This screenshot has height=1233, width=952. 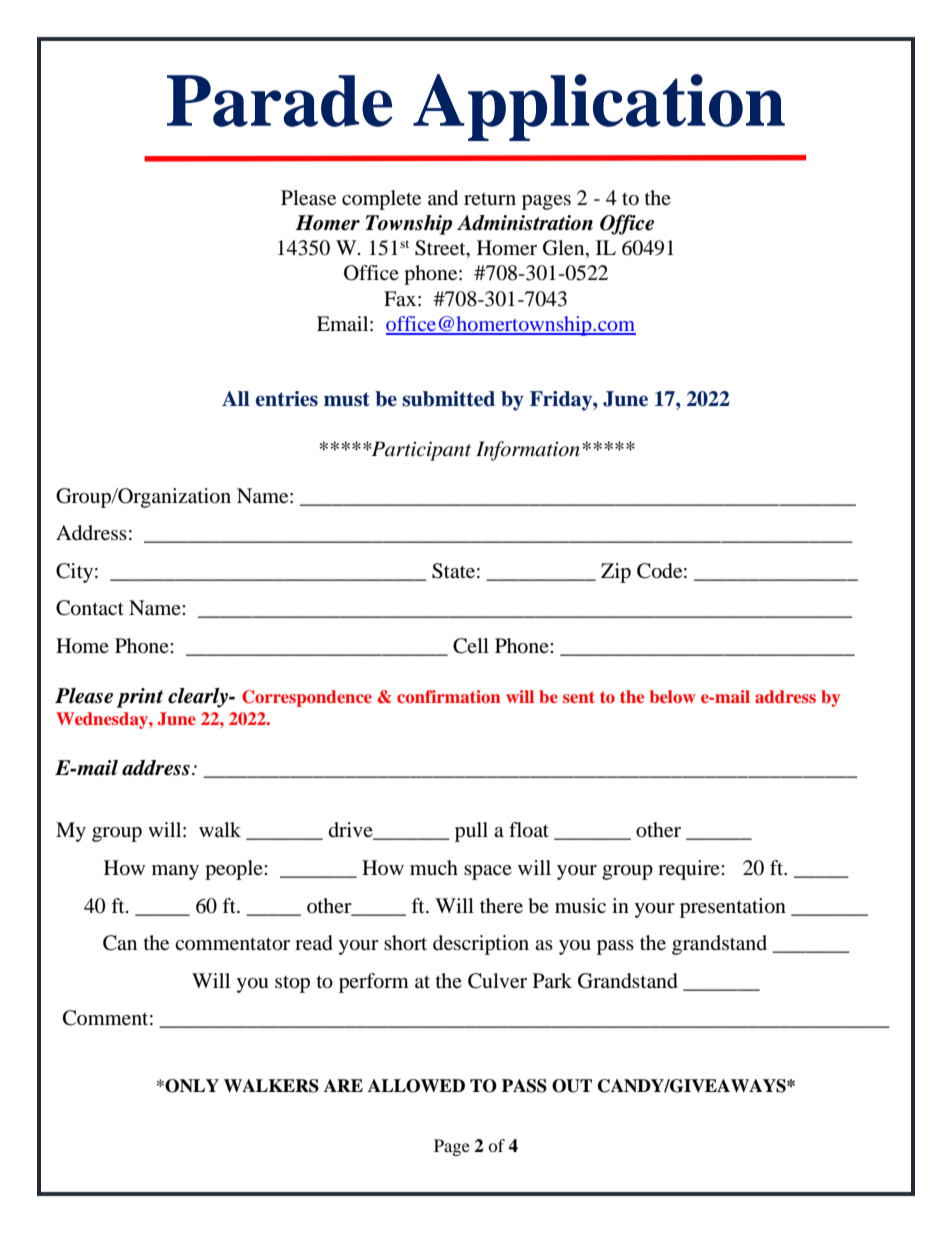 What do you see at coordinates (292, 984) in the screenshot?
I see `stop` at bounding box center [292, 984].
